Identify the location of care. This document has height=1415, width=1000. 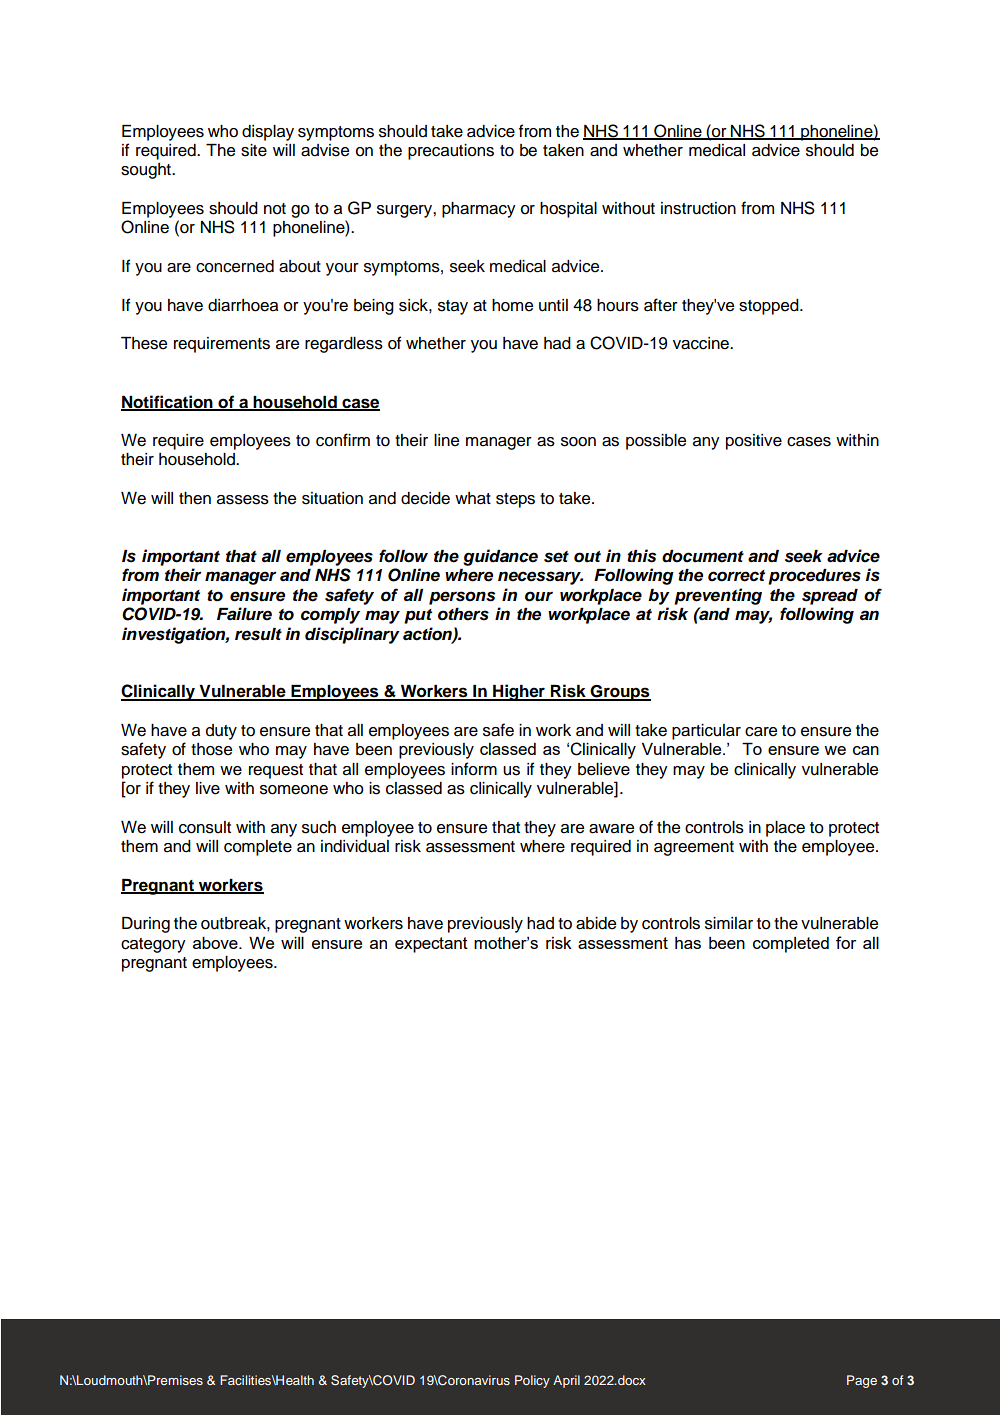
(761, 732).
